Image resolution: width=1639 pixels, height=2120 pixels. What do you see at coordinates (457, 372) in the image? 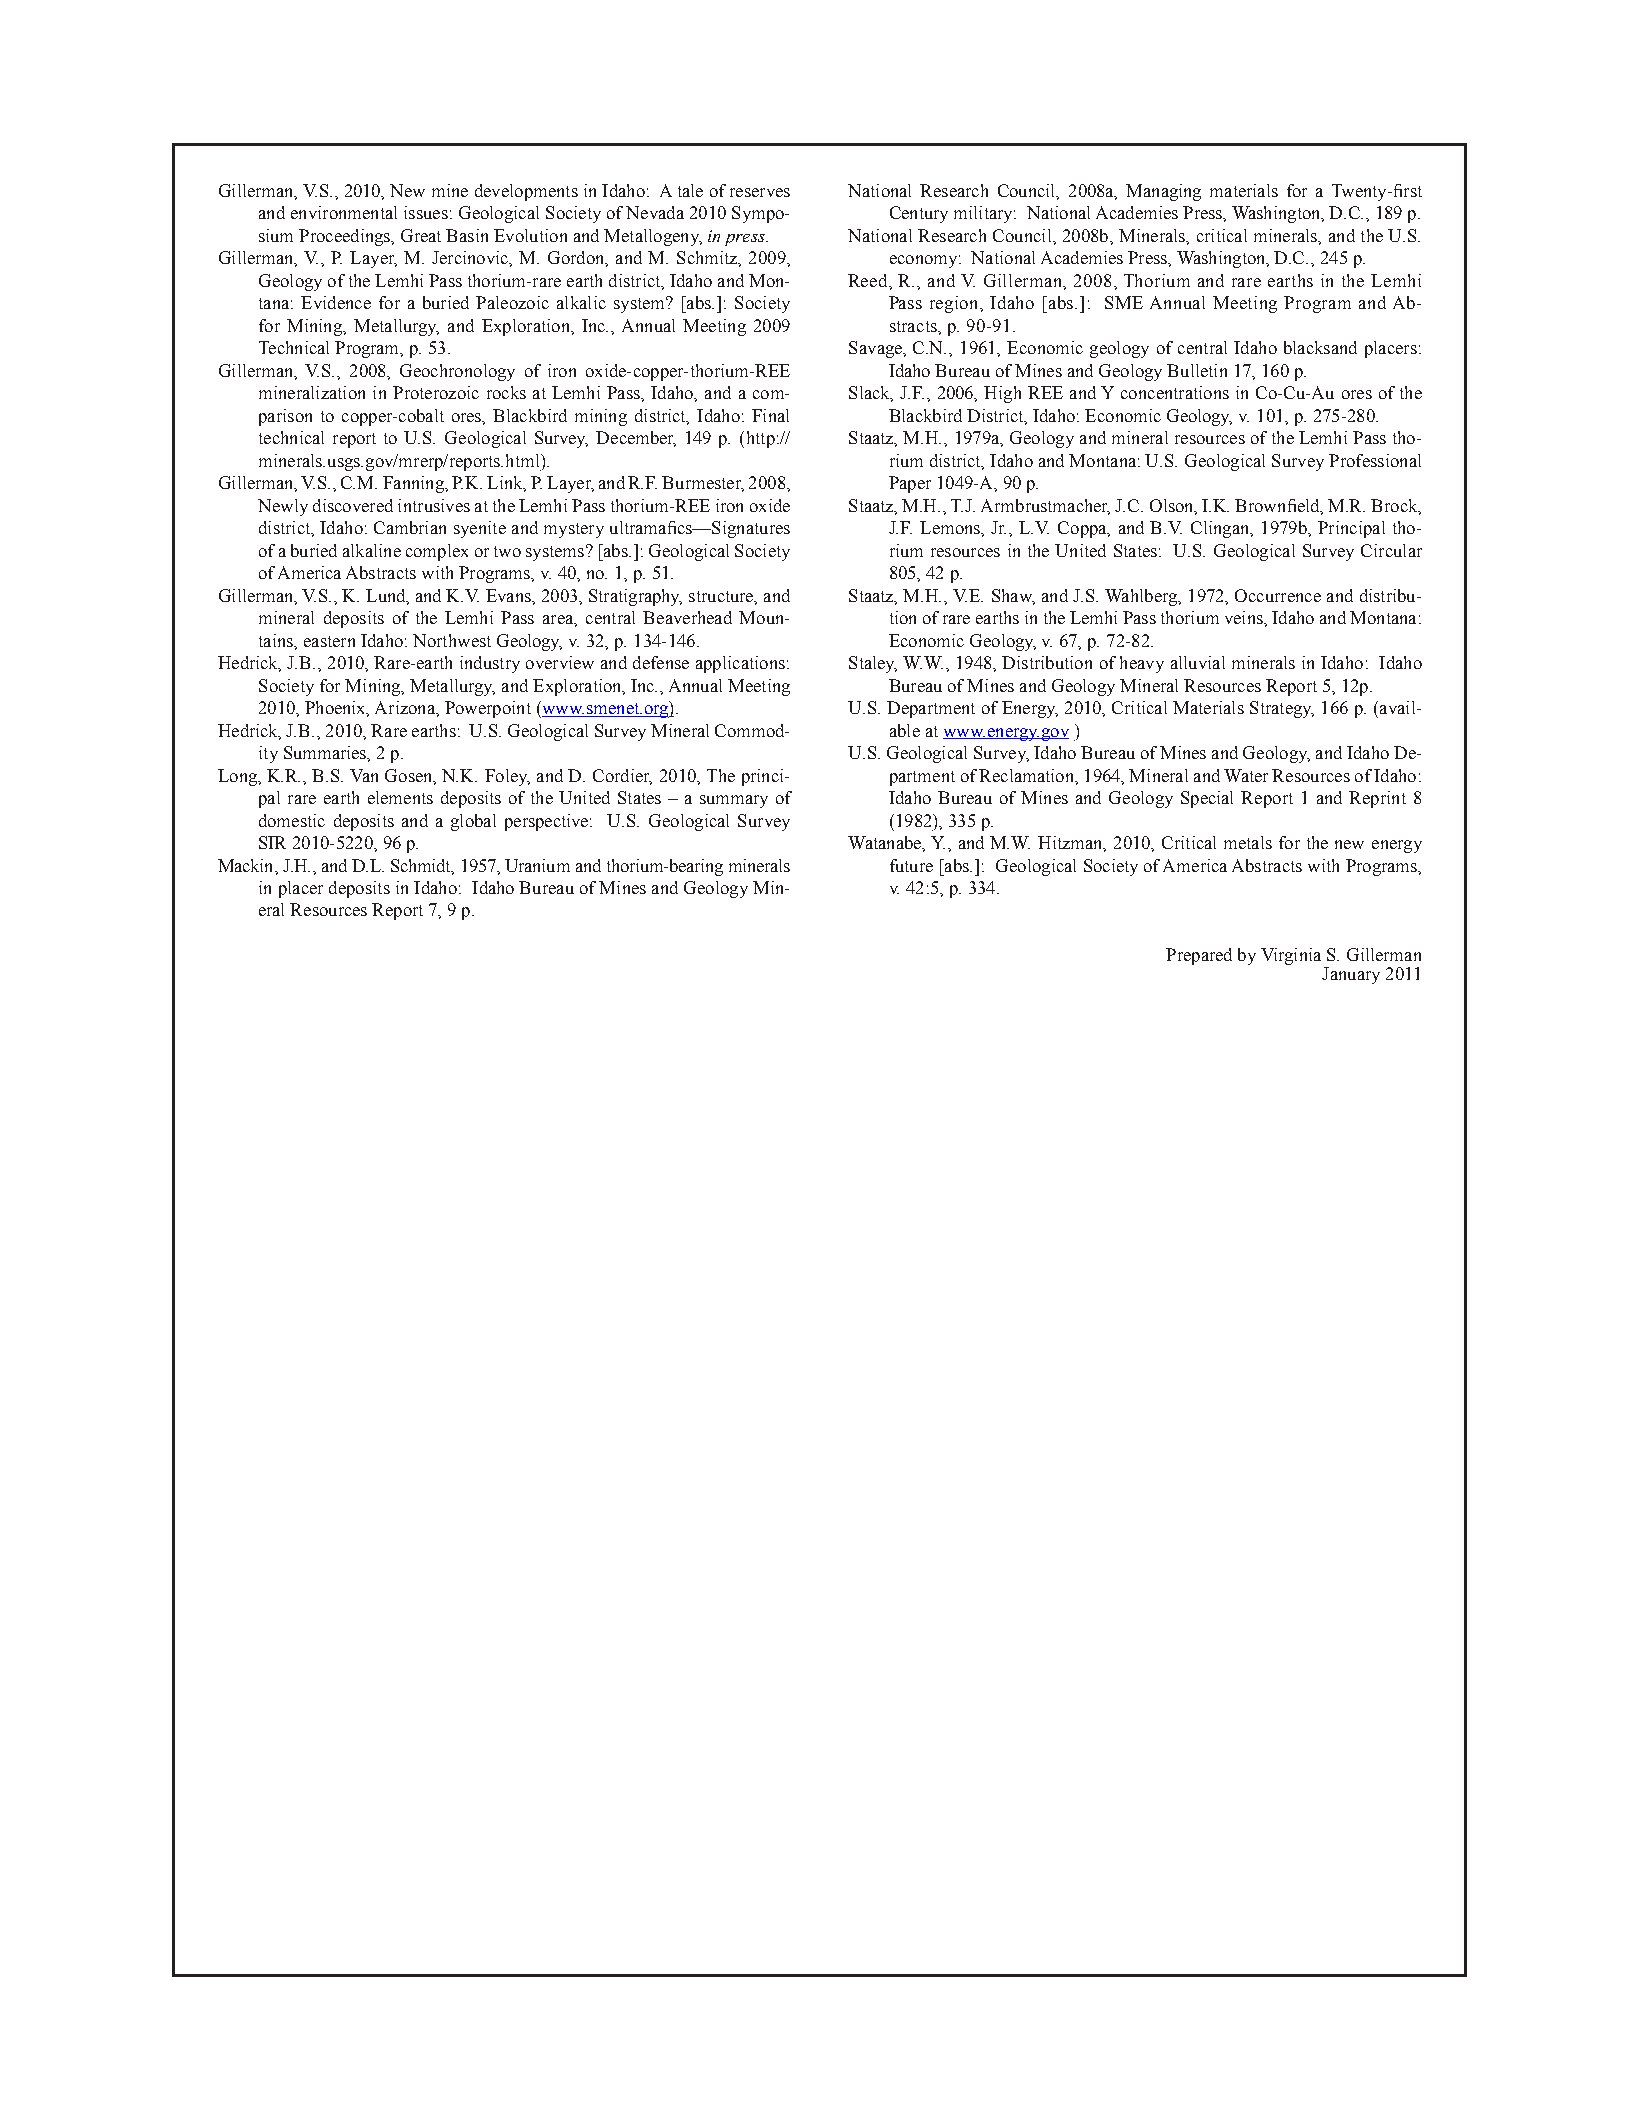
I see `Geochronology` at bounding box center [457, 372].
